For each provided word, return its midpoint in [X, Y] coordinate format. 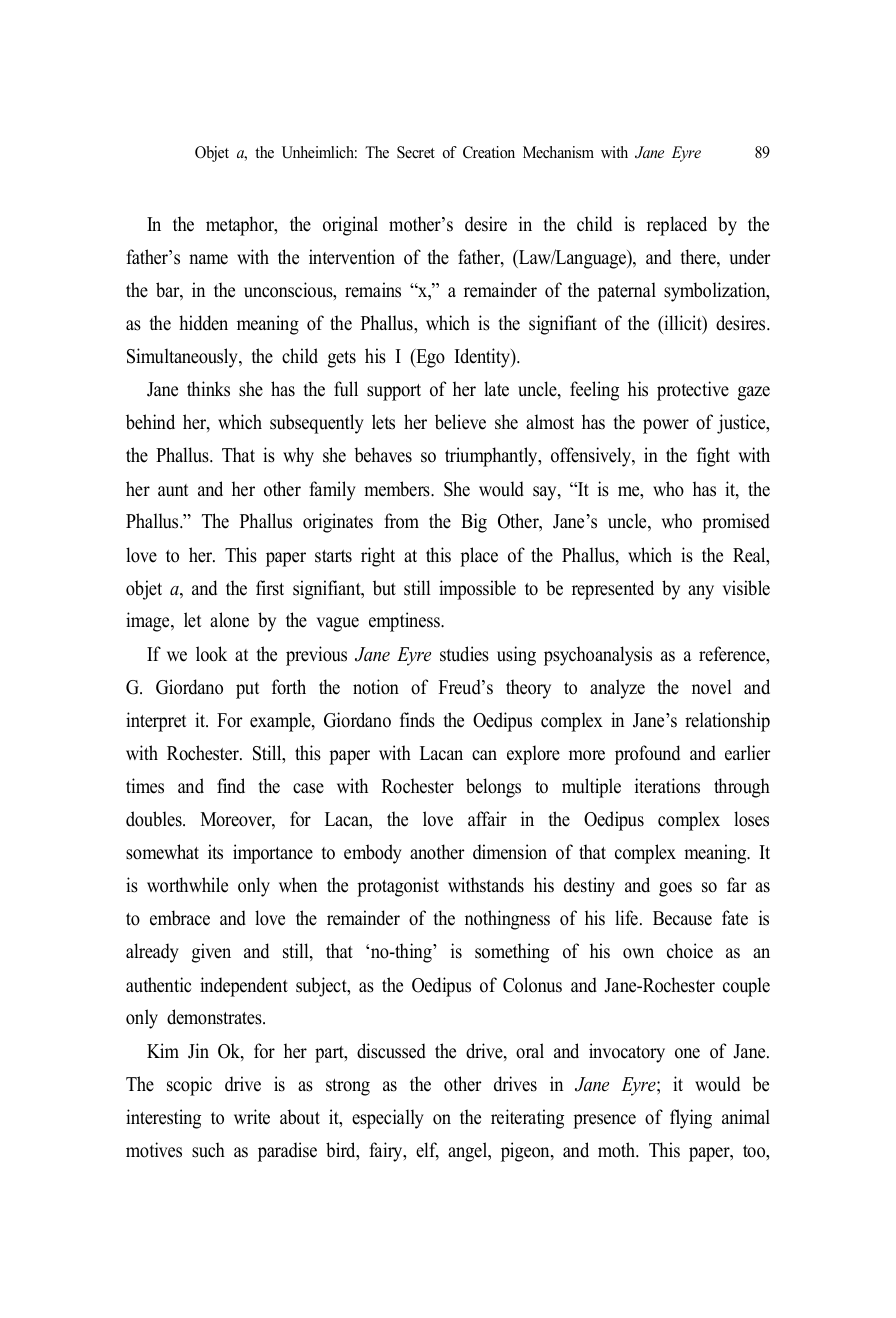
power [666, 426]
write [252, 1117]
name [208, 259]
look [211, 654]
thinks [208, 389]
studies [464, 654]
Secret [416, 152]
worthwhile [187, 885]
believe [460, 422]
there [699, 258]
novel [712, 687]
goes [675, 889]
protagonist [398, 887]
